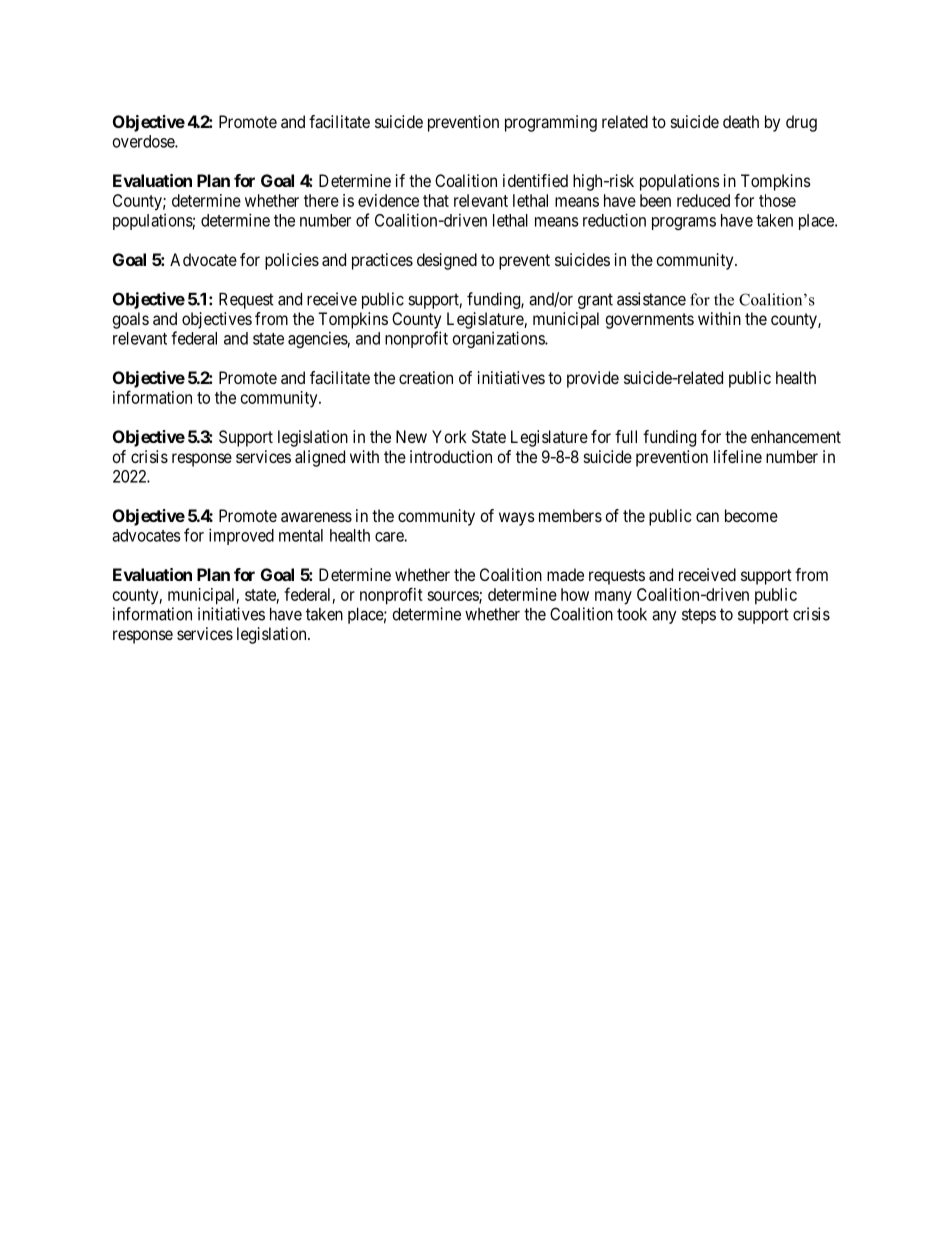  Describe the element at coordinates (426, 377) in the screenshot. I see `creation` at that location.
